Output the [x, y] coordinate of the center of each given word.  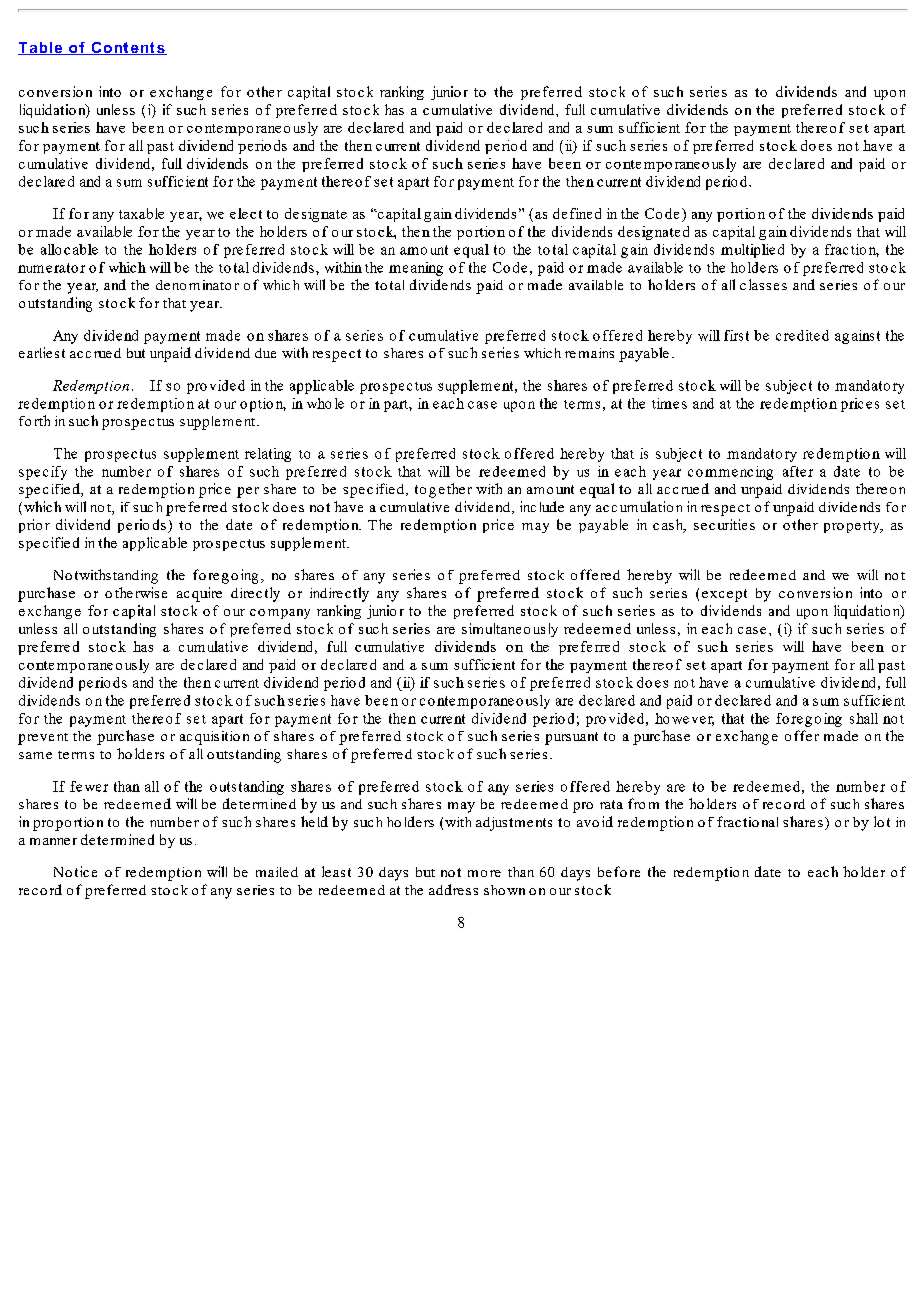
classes [763, 284]
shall [864, 718]
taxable [141, 213]
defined [577, 213]
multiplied [752, 251]
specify [43, 473]
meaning [416, 269]
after [798, 471]
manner [53, 841]
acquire [199, 594]
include [542, 506]
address [453, 889]
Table [41, 48]
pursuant [571, 738]
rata [611, 804]
